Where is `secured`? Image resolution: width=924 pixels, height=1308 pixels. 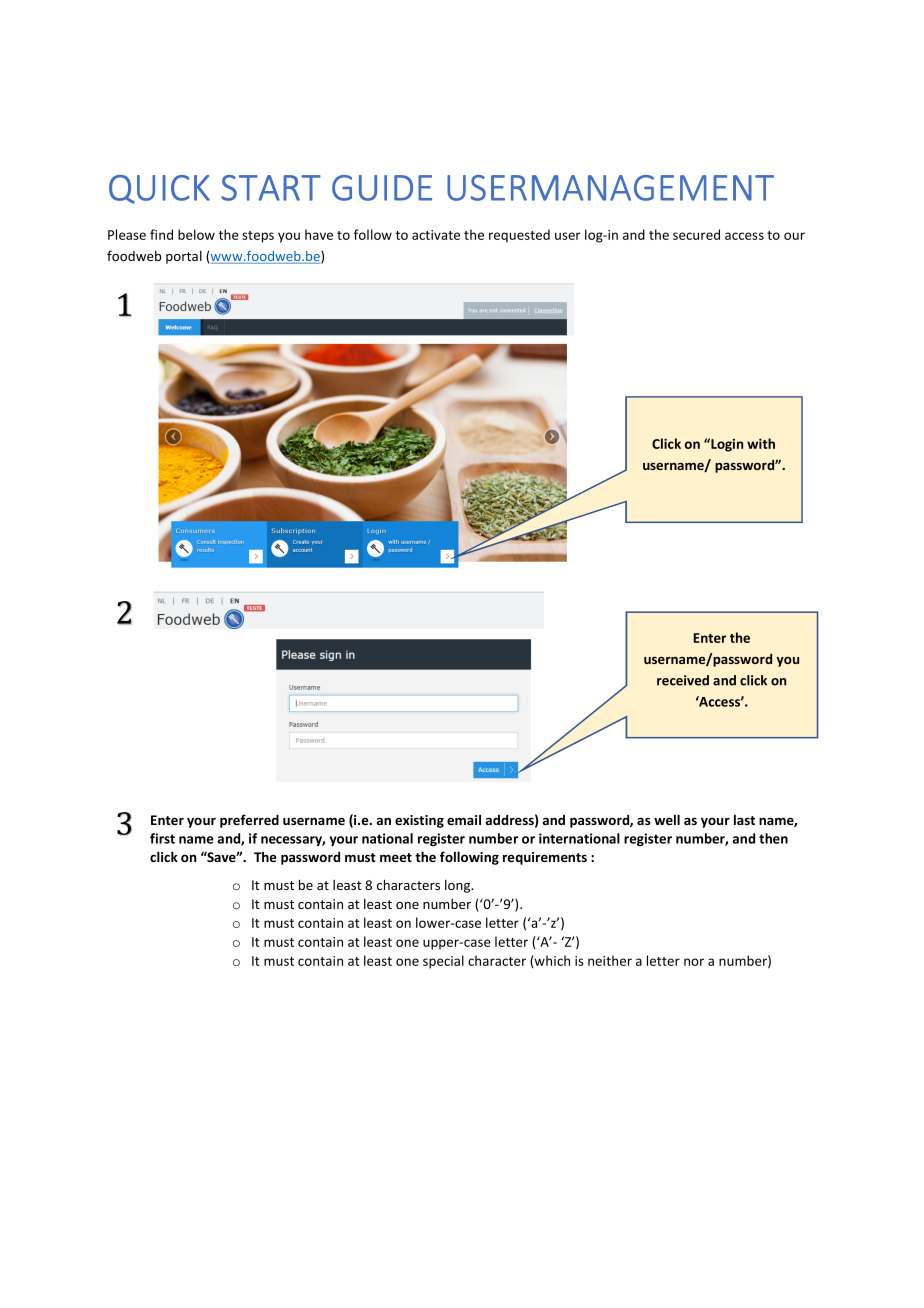
secured is located at coordinates (696, 234).
